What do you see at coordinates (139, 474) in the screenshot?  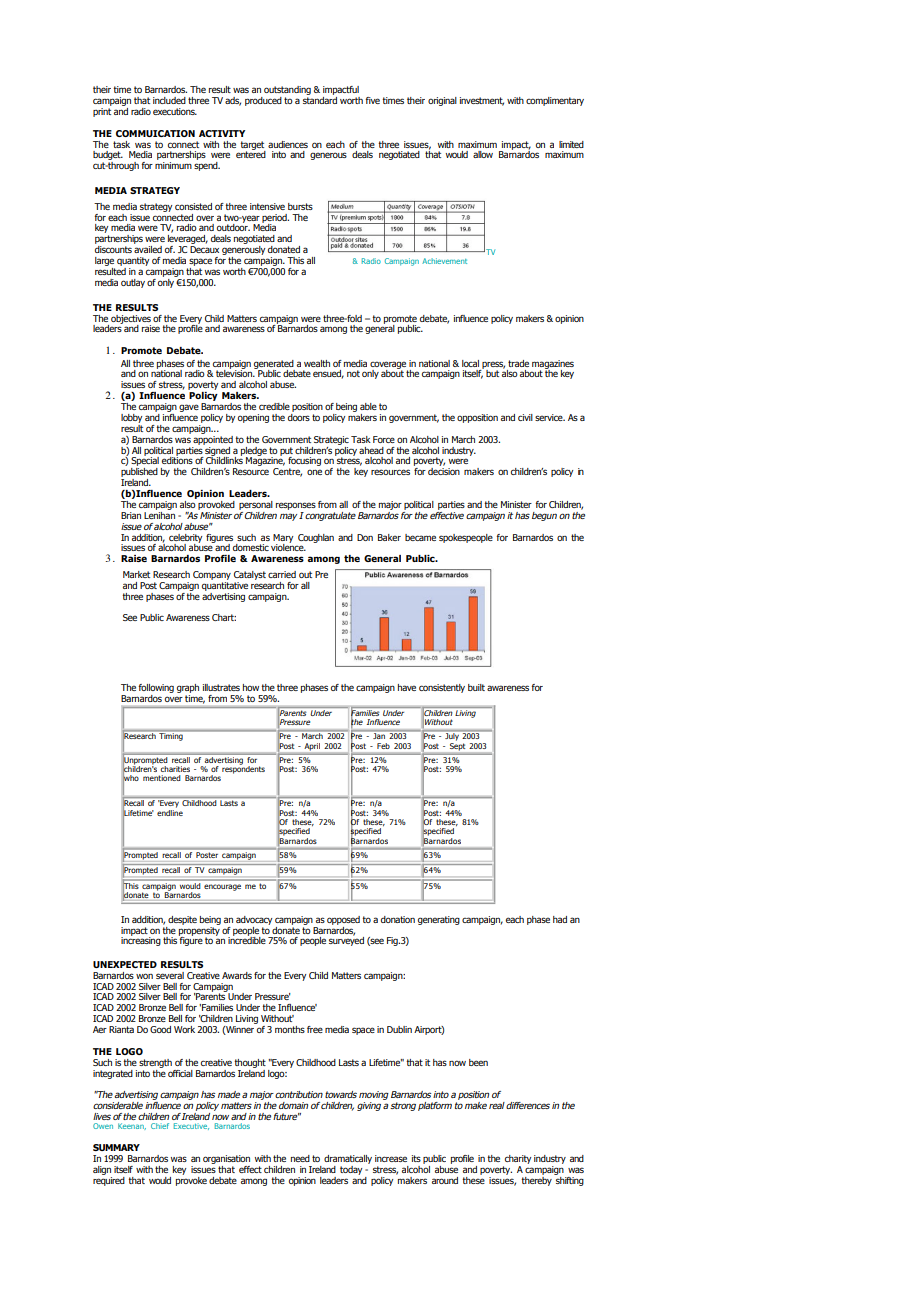 I see `published` at bounding box center [139, 474].
